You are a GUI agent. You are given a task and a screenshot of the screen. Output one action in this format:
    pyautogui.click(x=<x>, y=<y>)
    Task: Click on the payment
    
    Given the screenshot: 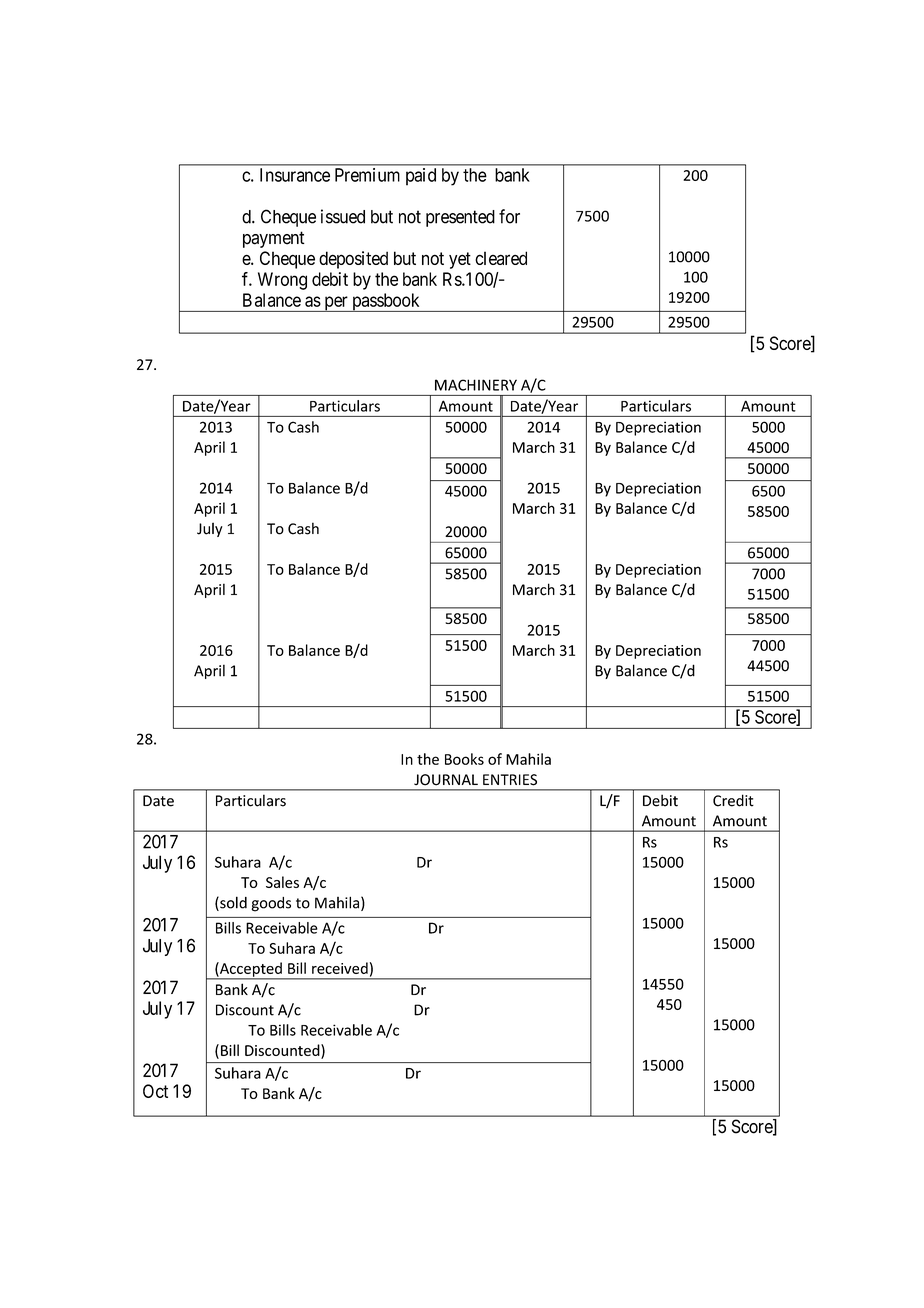 What is the action you would take?
    pyautogui.click(x=274, y=239)
